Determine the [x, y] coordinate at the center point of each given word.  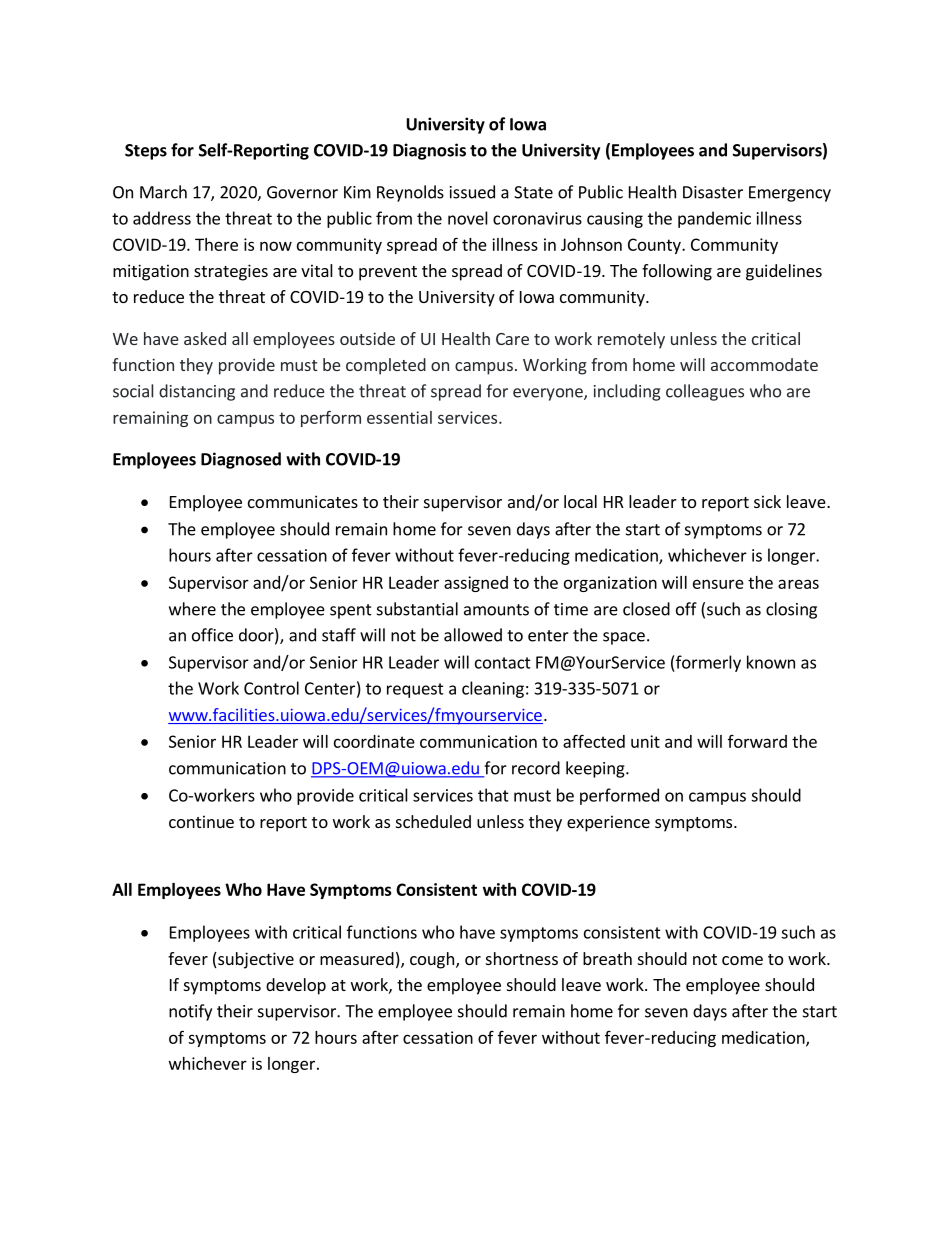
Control [271, 688]
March [163, 192]
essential [399, 417]
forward [757, 741]
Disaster [713, 192]
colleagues [705, 392]
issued [472, 192]
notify [190, 1012]
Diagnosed [241, 460]
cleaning [493, 689]
